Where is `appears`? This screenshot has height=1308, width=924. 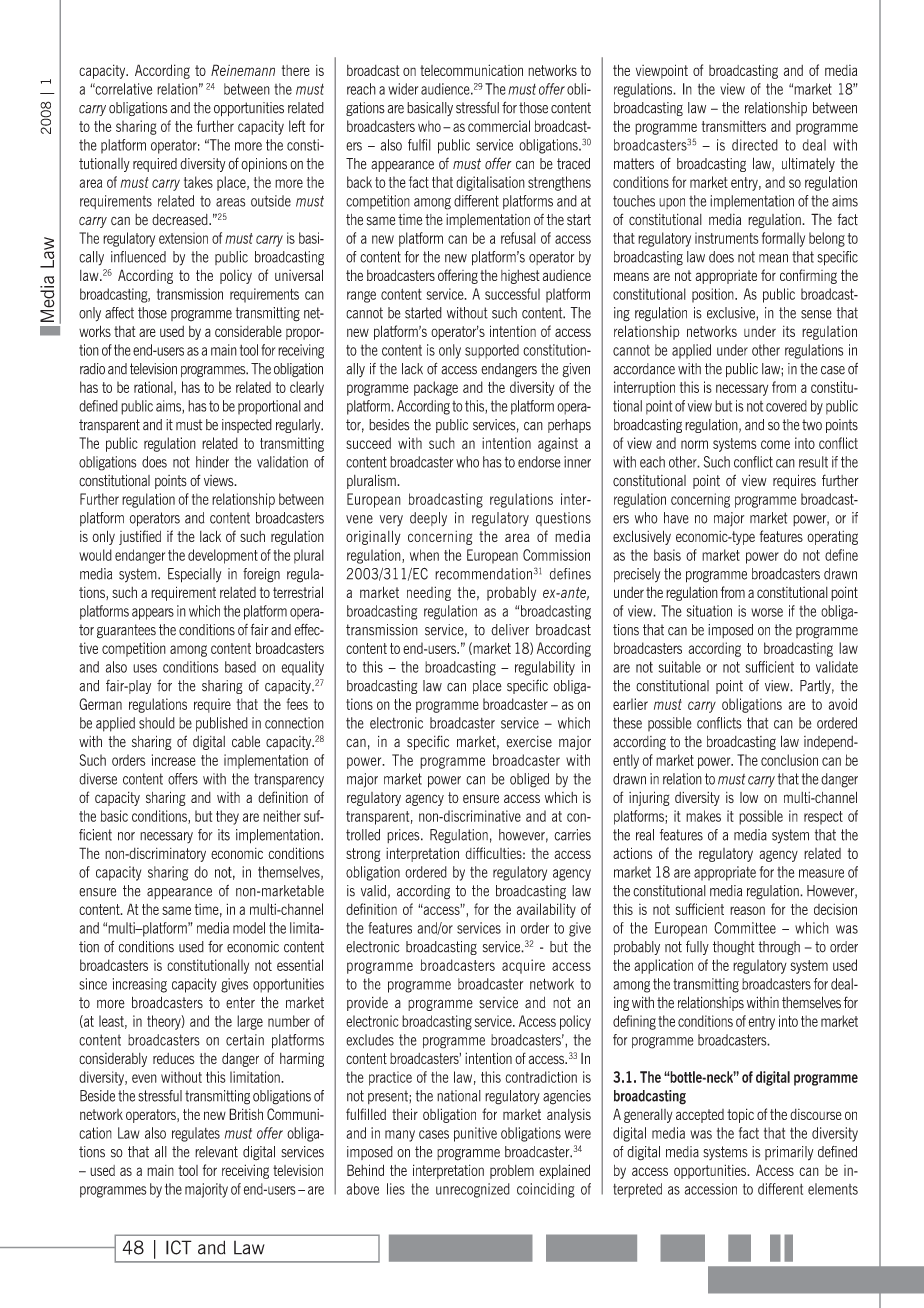 appears is located at coordinates (153, 614).
